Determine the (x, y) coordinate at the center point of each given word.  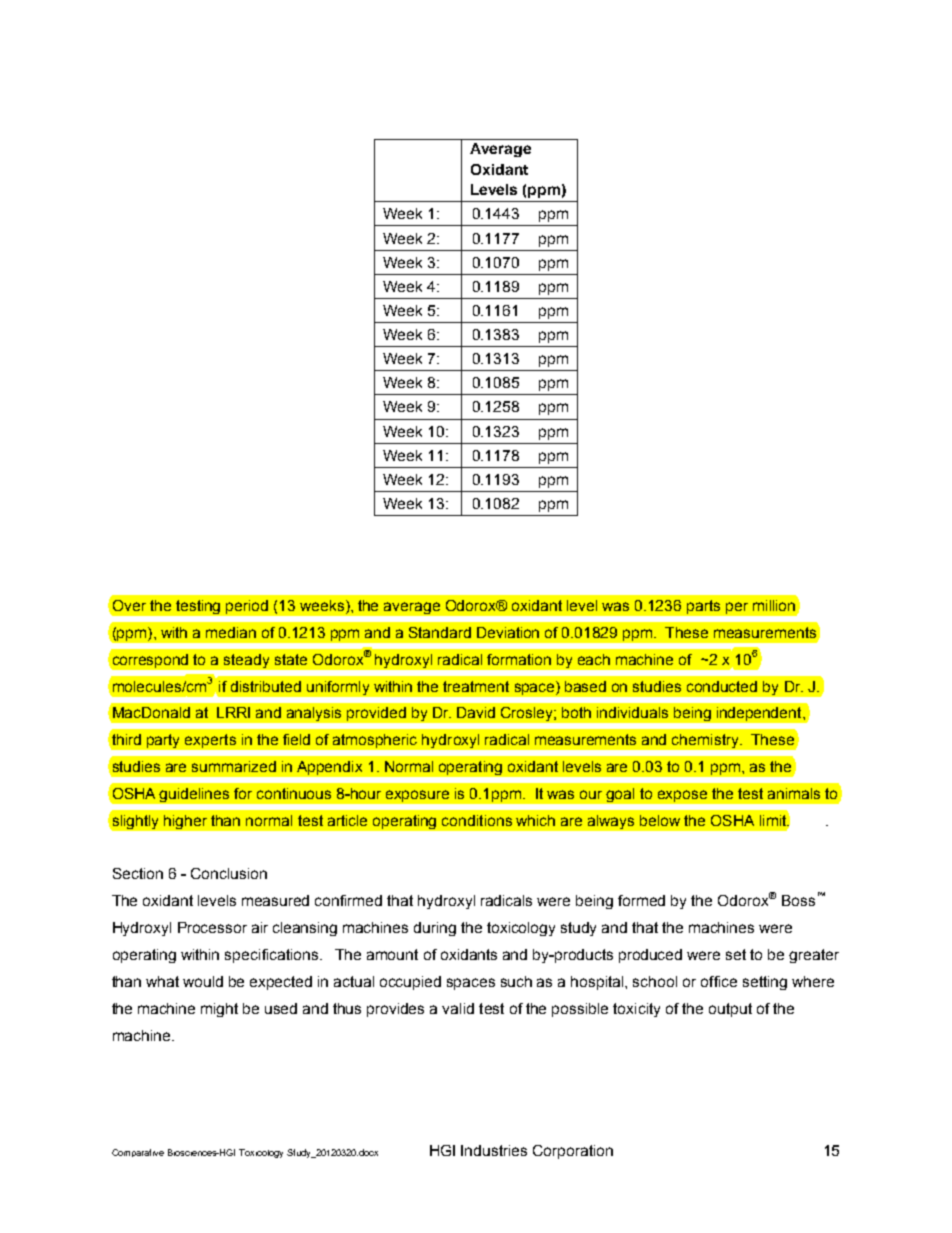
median (231, 632)
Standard (440, 632)
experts (210, 741)
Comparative (138, 1153)
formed (641, 900)
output (730, 1010)
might (219, 1010)
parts (703, 607)
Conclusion (229, 873)
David (476, 712)
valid (458, 1008)
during (435, 929)
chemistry (706, 741)
